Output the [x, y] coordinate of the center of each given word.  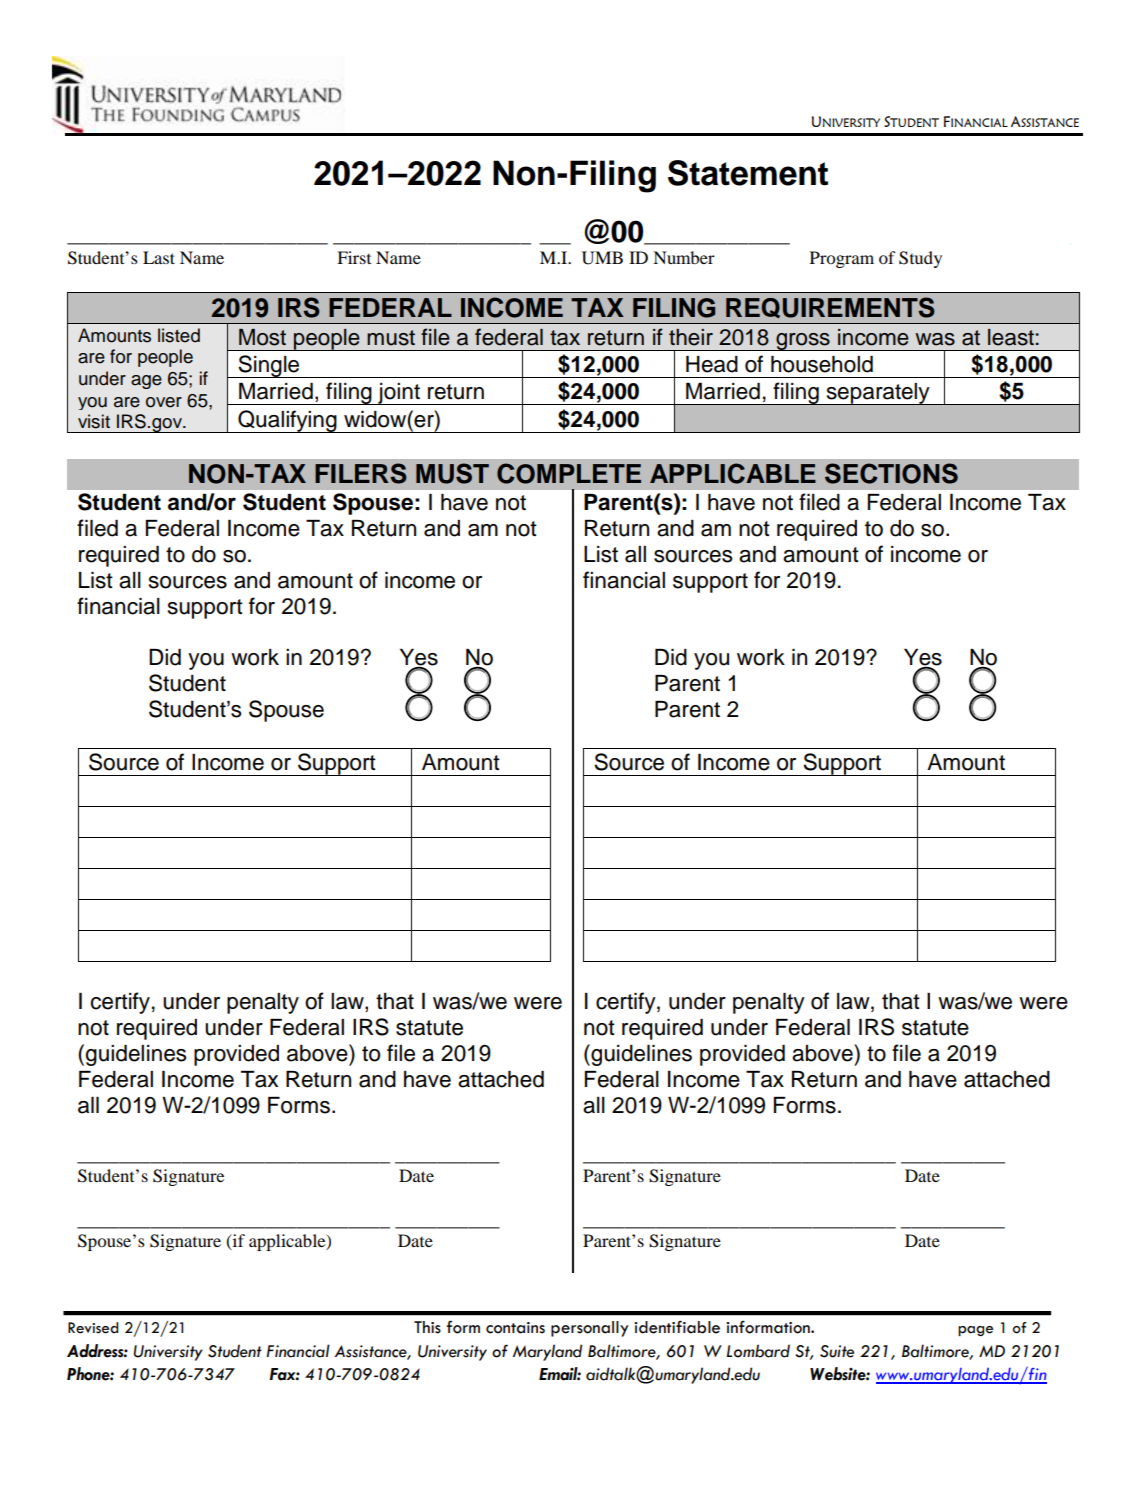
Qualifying [287, 421]
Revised [93, 1328]
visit [94, 421]
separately [878, 394]
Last [159, 257]
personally [589, 1329]
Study [920, 259]
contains [515, 1328]
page [975, 1331]
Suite [837, 1351]
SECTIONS [891, 473]
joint [399, 394]
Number [684, 257]
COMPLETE [569, 473]
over [164, 402]
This [427, 1327]
